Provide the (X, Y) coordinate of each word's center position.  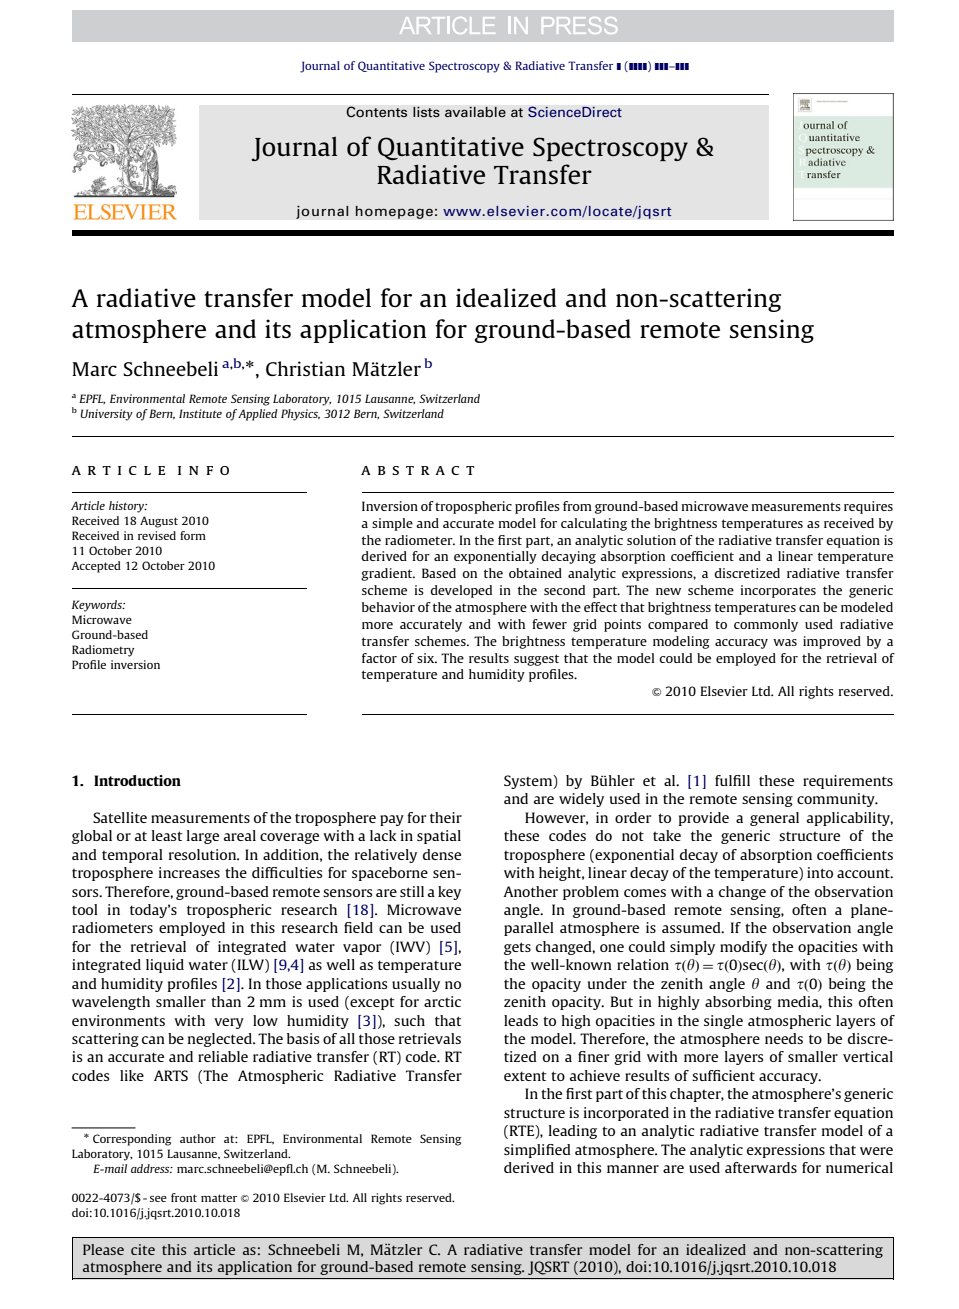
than (226, 1001)
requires (868, 507)
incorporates (778, 591)
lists (426, 112)
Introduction (137, 780)
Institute (200, 413)
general (774, 819)
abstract (417, 470)
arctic (442, 1001)
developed (461, 591)
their (446, 817)
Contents (376, 112)
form (193, 535)
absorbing (738, 1003)
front (184, 1197)
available (475, 112)
